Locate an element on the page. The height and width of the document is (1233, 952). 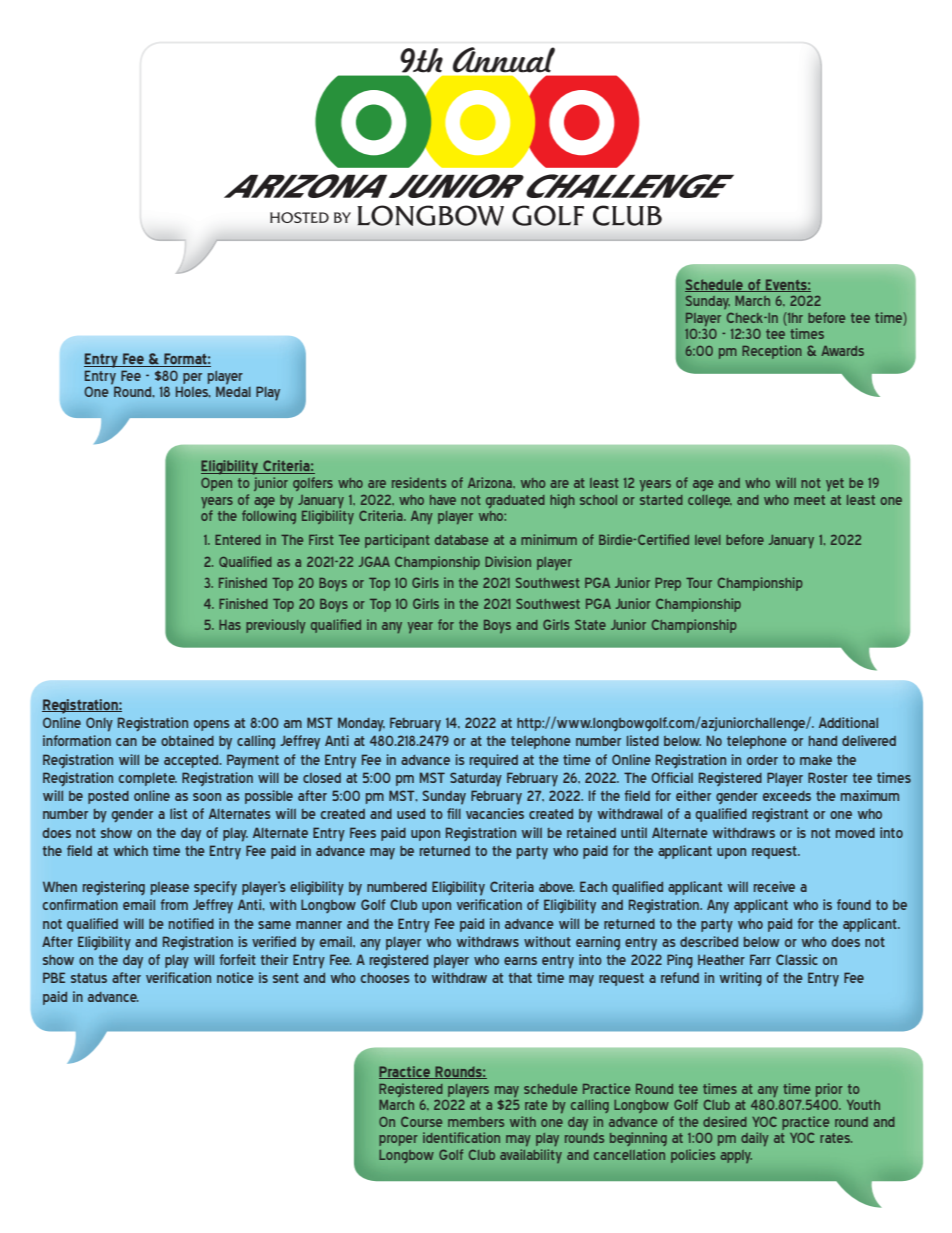
Annual is located at coordinates (504, 60).
